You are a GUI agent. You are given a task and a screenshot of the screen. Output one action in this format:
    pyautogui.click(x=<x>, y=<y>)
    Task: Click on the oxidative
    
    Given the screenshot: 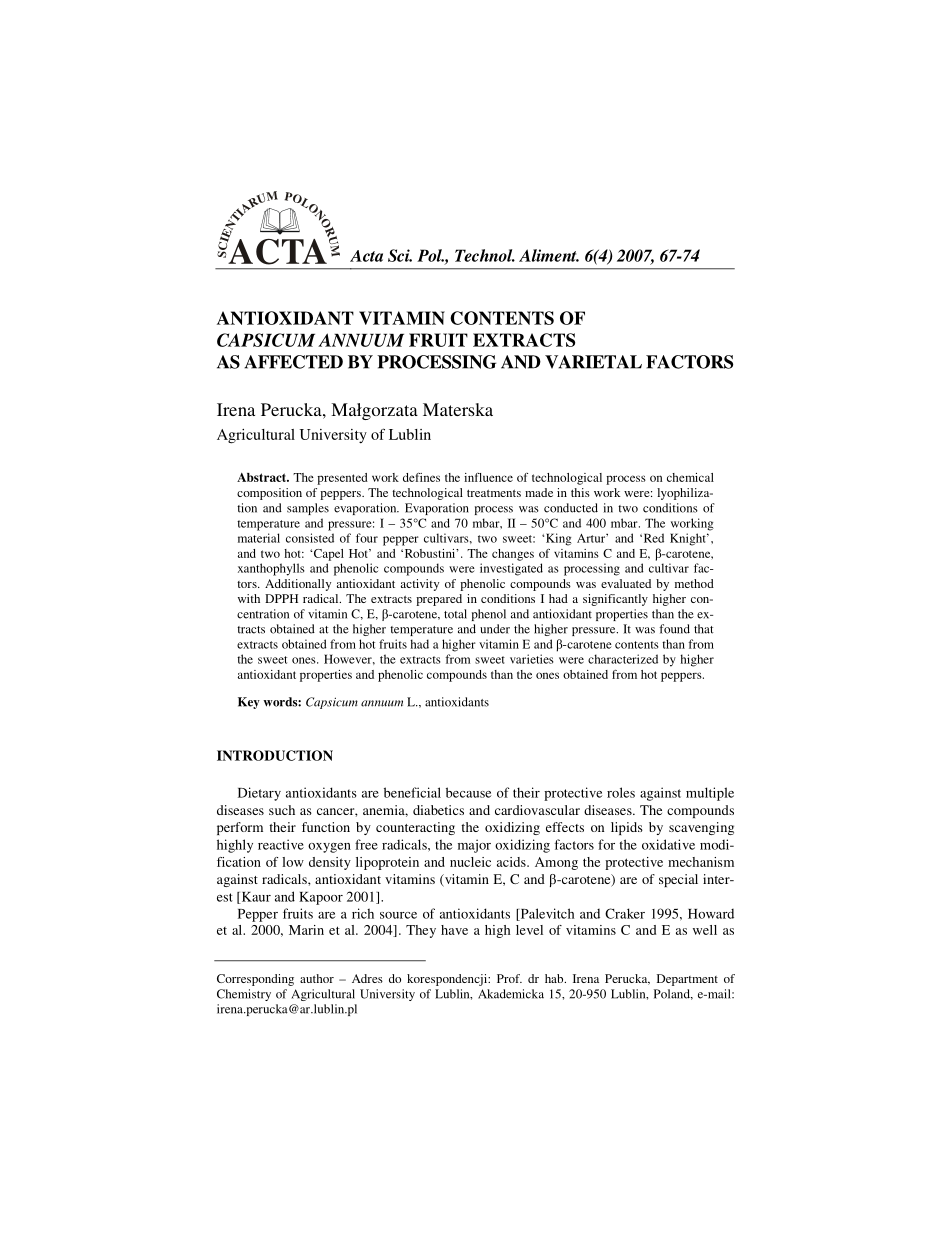 What is the action you would take?
    pyautogui.click(x=668, y=844)
